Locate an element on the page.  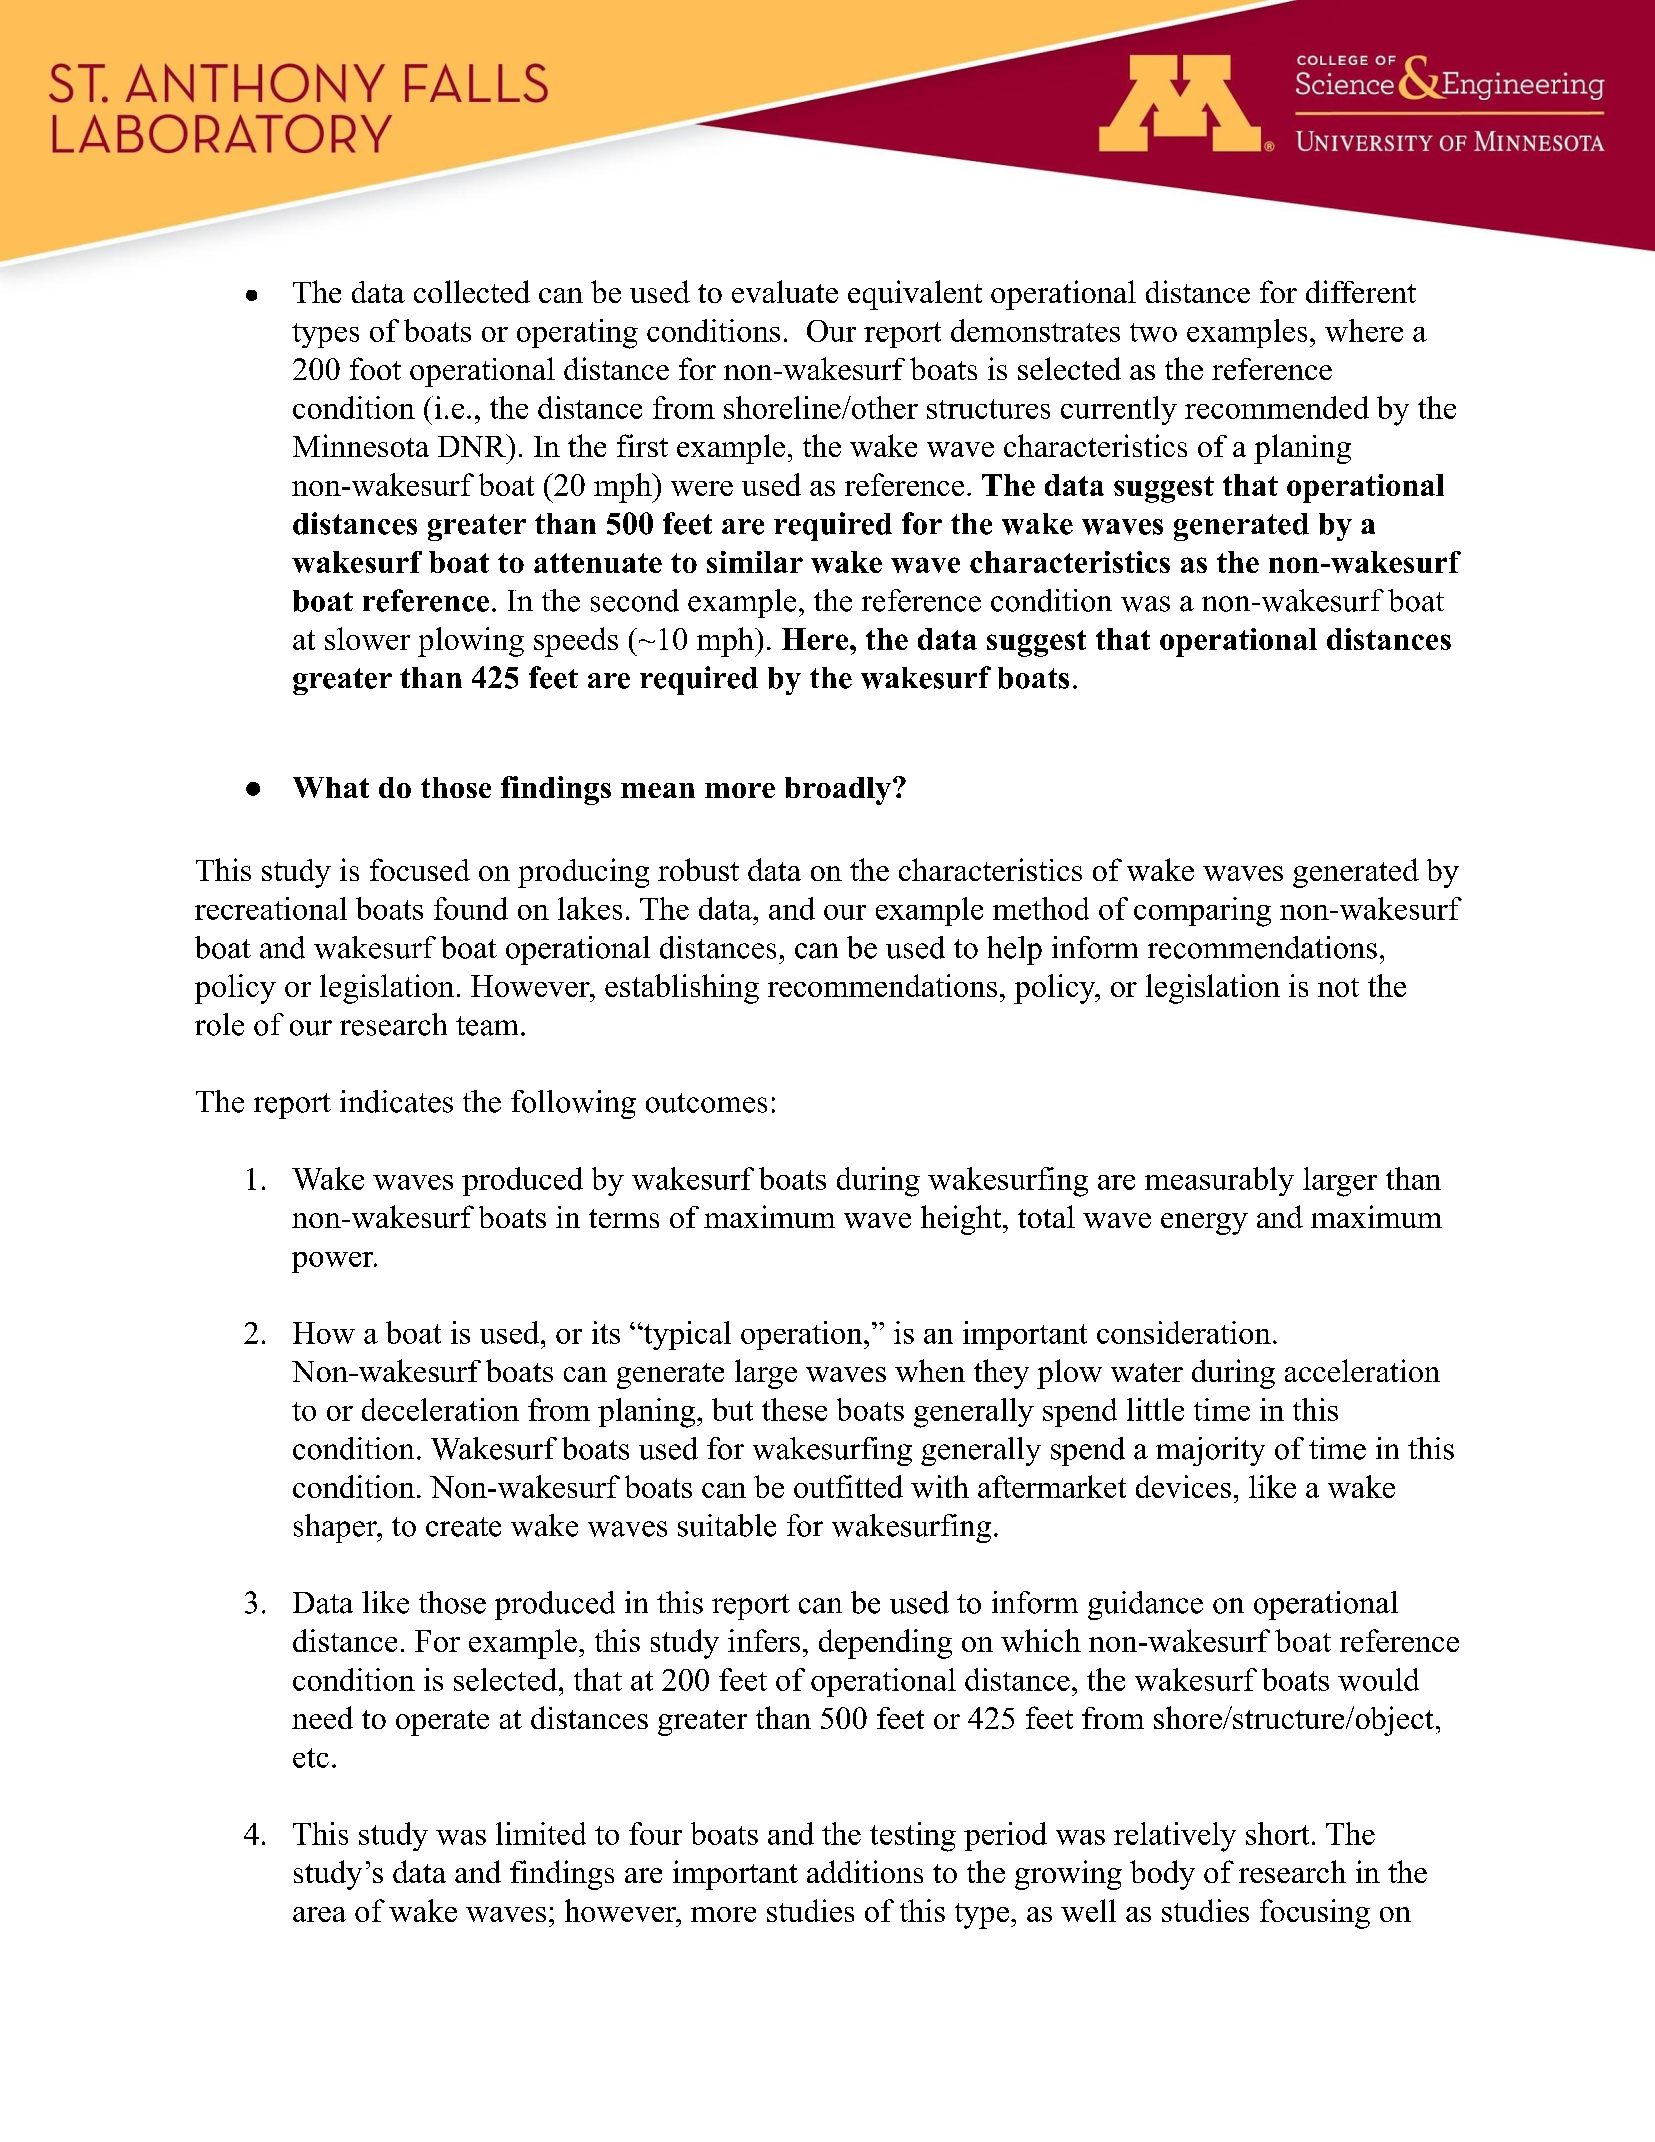
evaluate is located at coordinates (785, 291).
